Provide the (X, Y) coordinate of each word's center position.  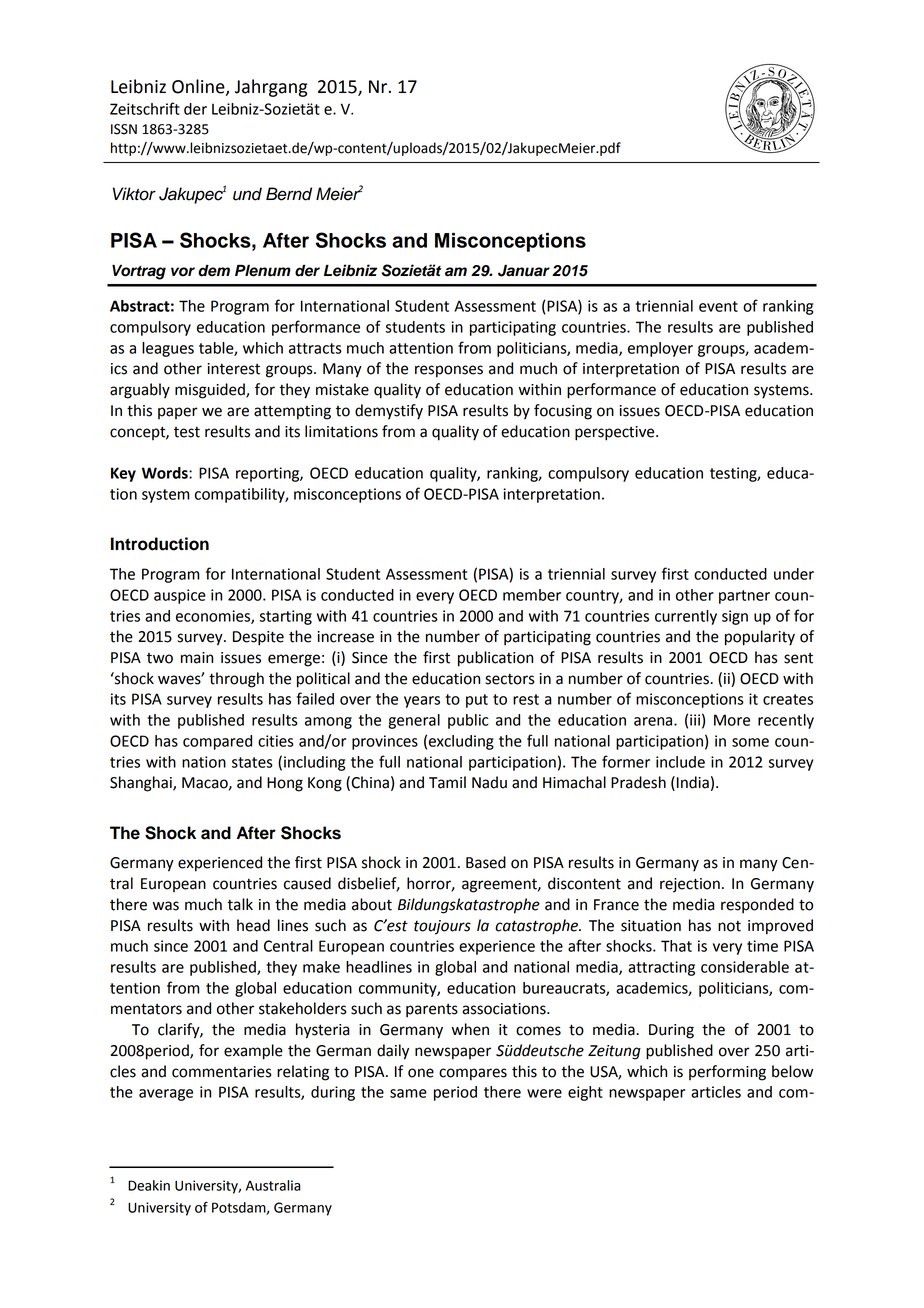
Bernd (289, 194)
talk (240, 904)
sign (735, 617)
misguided (211, 391)
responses (449, 371)
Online (199, 87)
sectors (510, 679)
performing (727, 1073)
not (729, 926)
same (408, 1093)
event (718, 306)
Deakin (149, 1185)
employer (660, 349)
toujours (442, 927)
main (197, 658)
